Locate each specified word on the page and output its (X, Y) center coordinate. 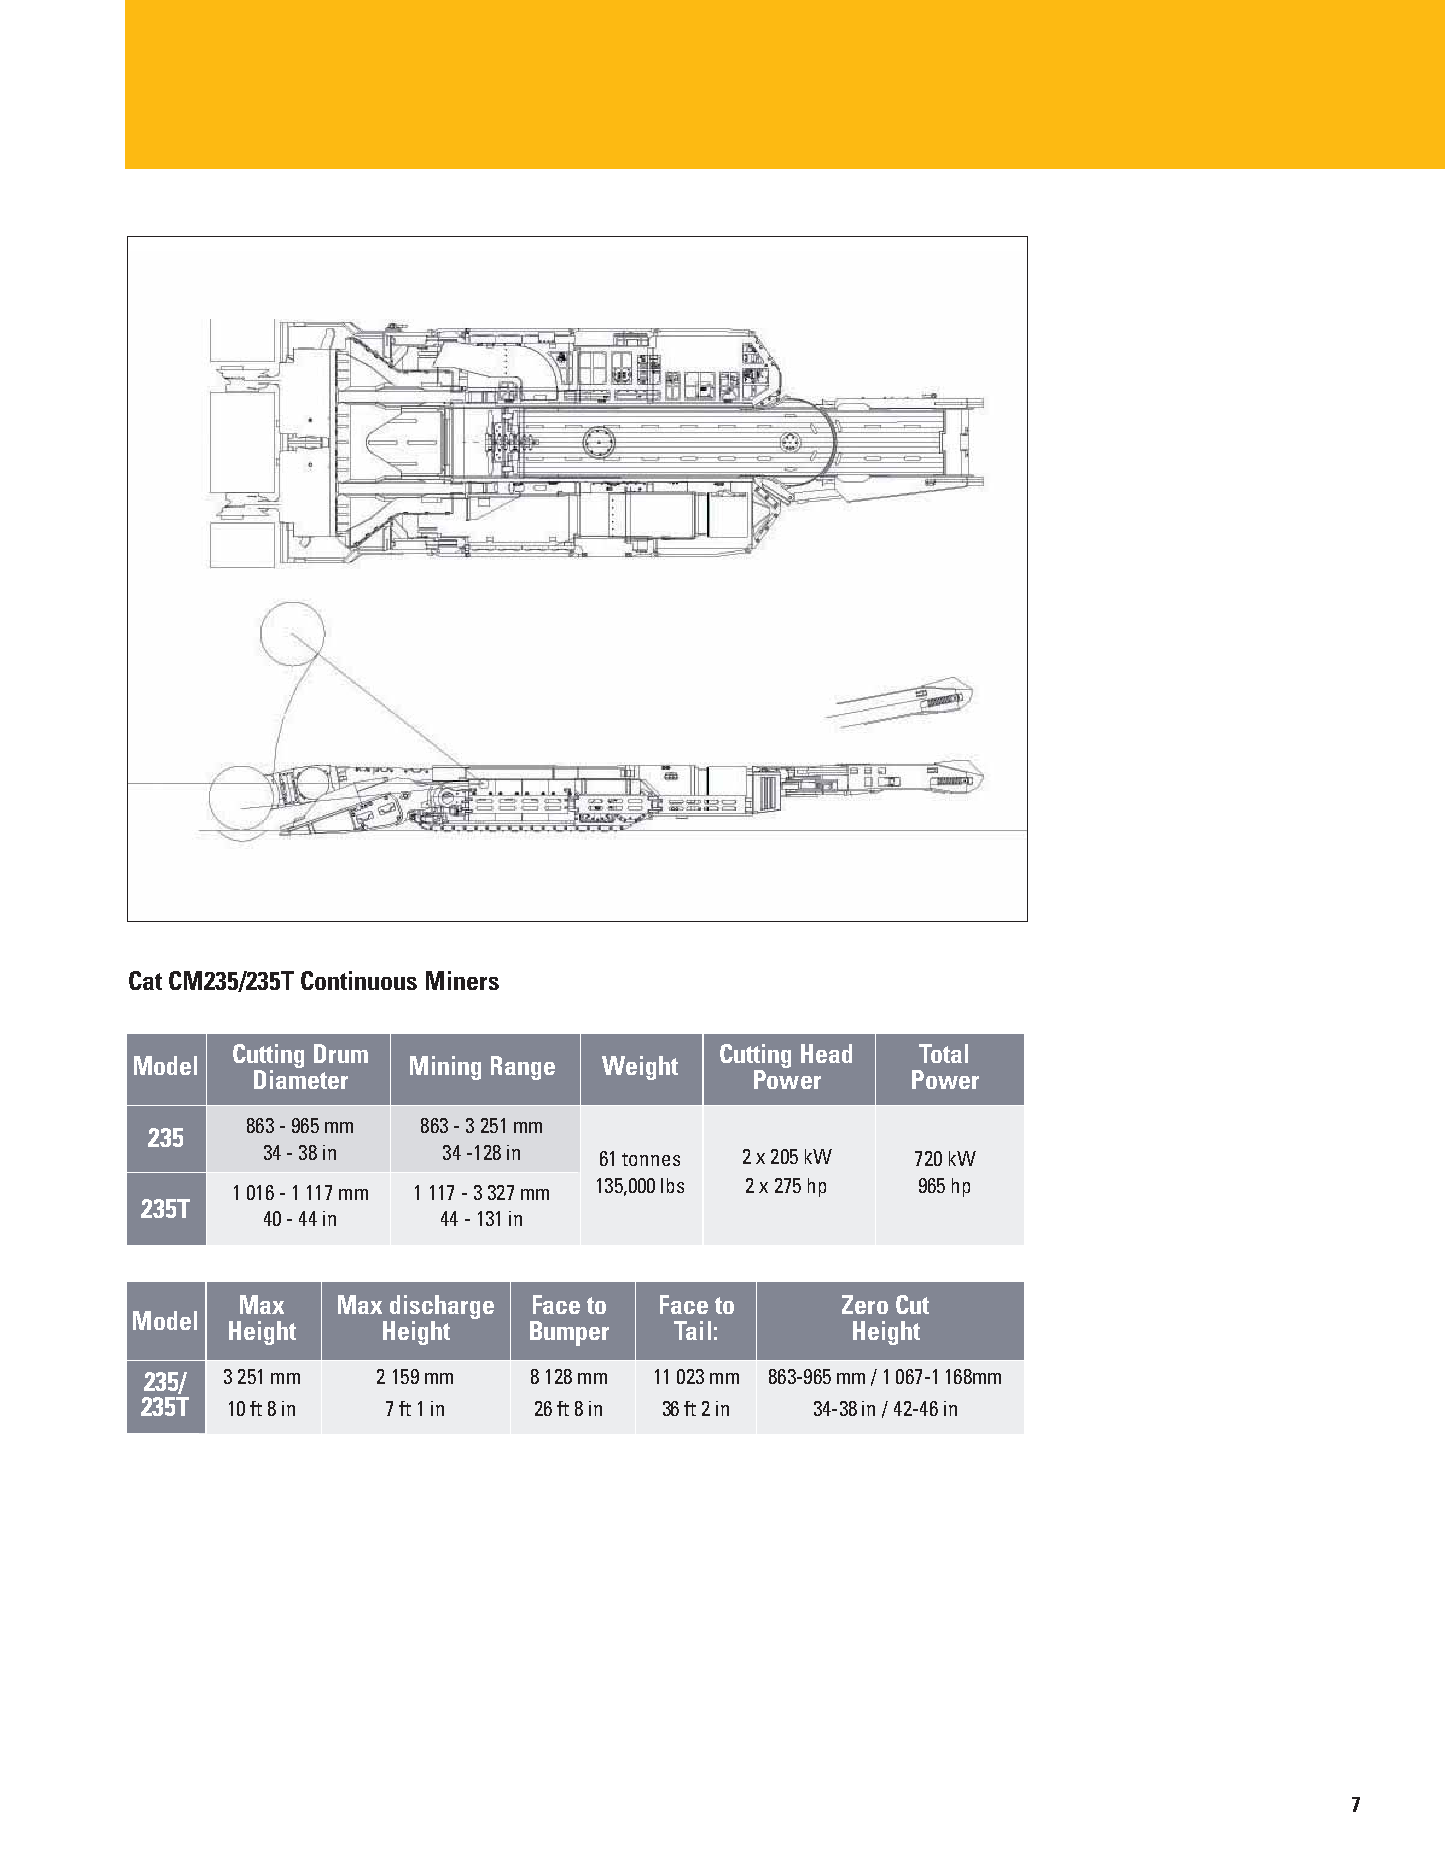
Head (826, 1053)
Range (523, 1068)
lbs (672, 1185)
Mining (445, 1068)
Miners (462, 980)
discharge (442, 1307)
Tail (692, 1330)
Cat (145, 980)
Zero (865, 1304)
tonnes (651, 1159)
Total (943, 1053)
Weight (640, 1068)
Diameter (301, 1079)
